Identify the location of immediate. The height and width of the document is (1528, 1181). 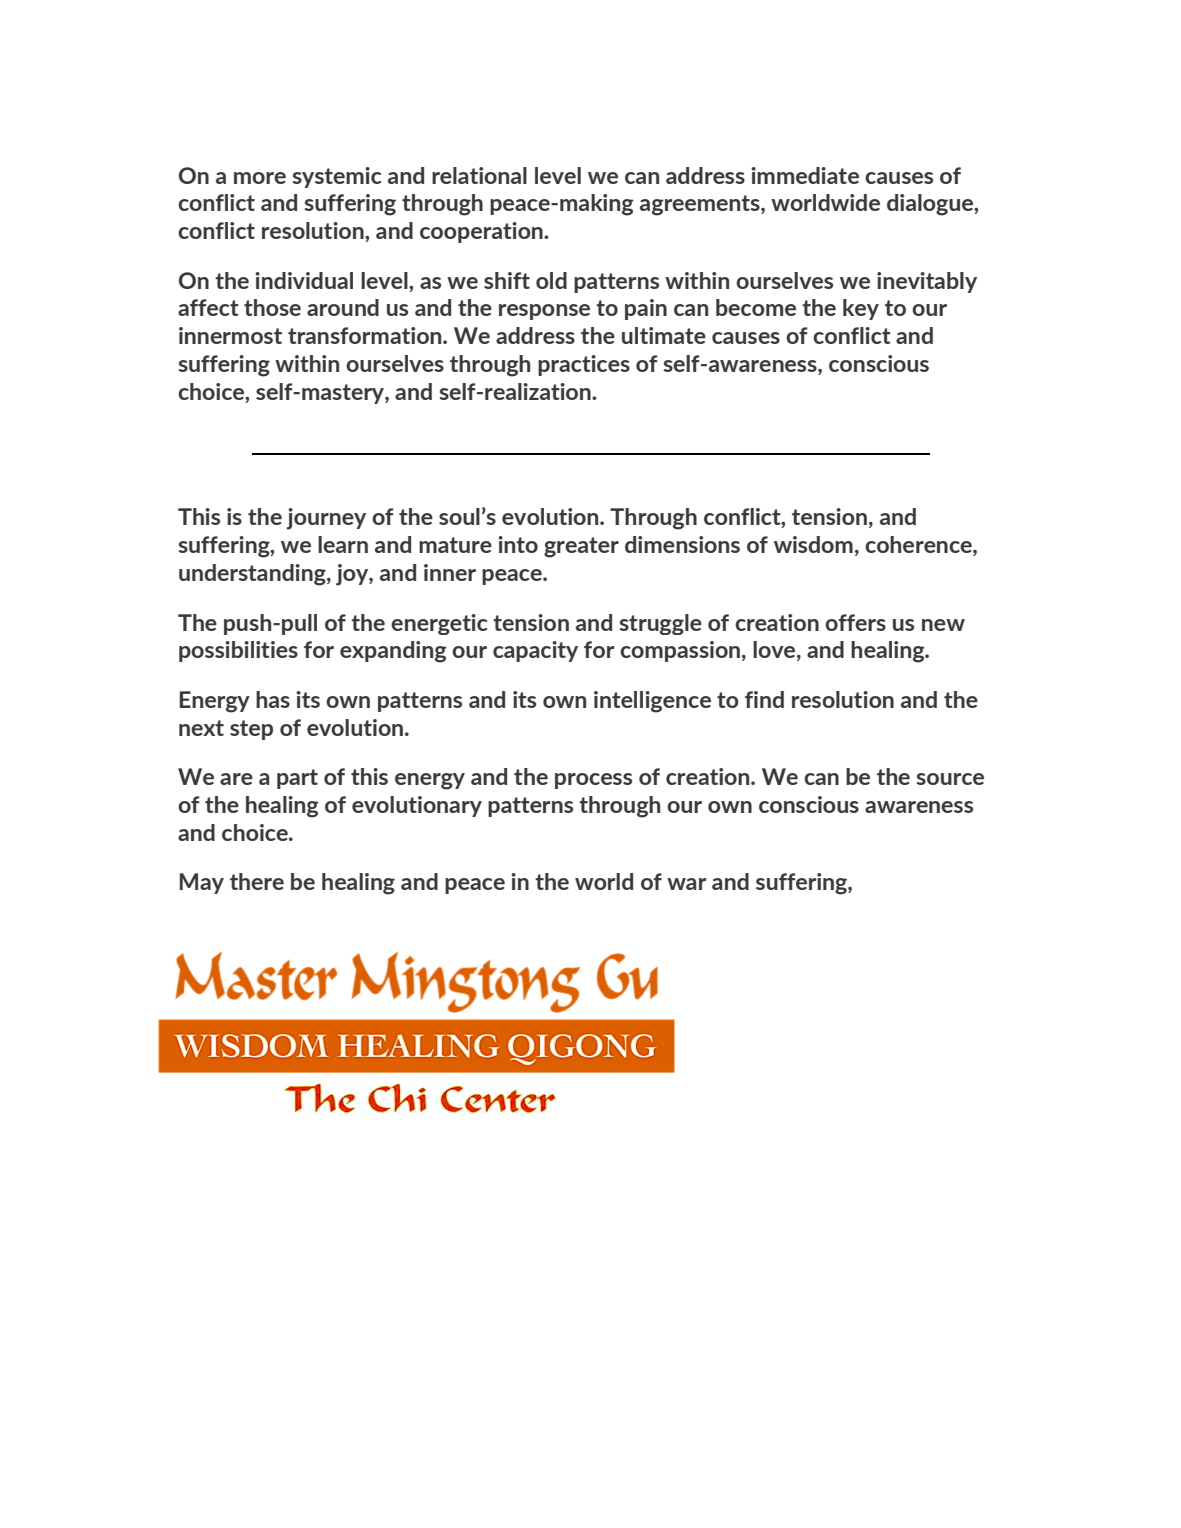
(805, 175).
